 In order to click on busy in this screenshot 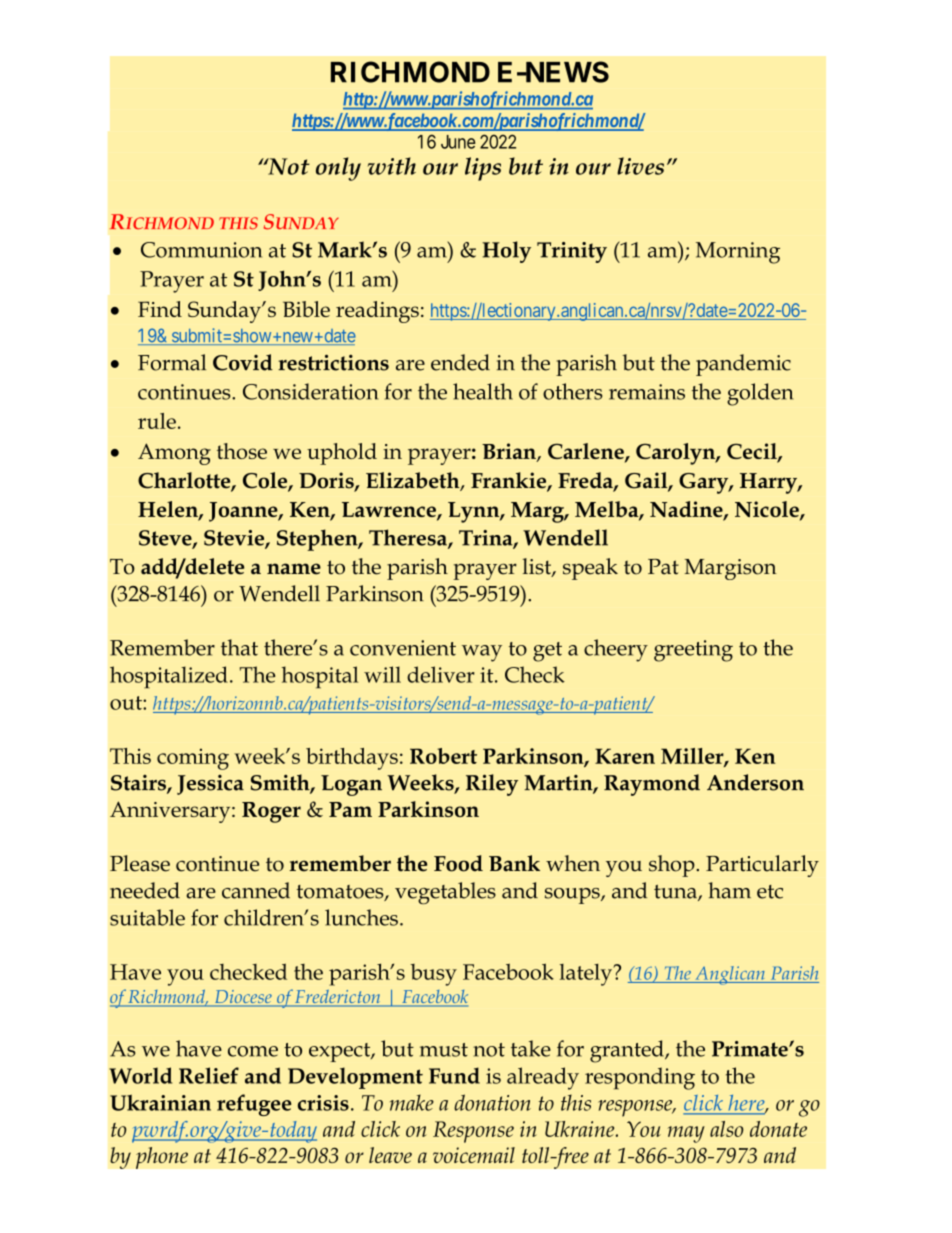, I will do `click(433, 975)`.
